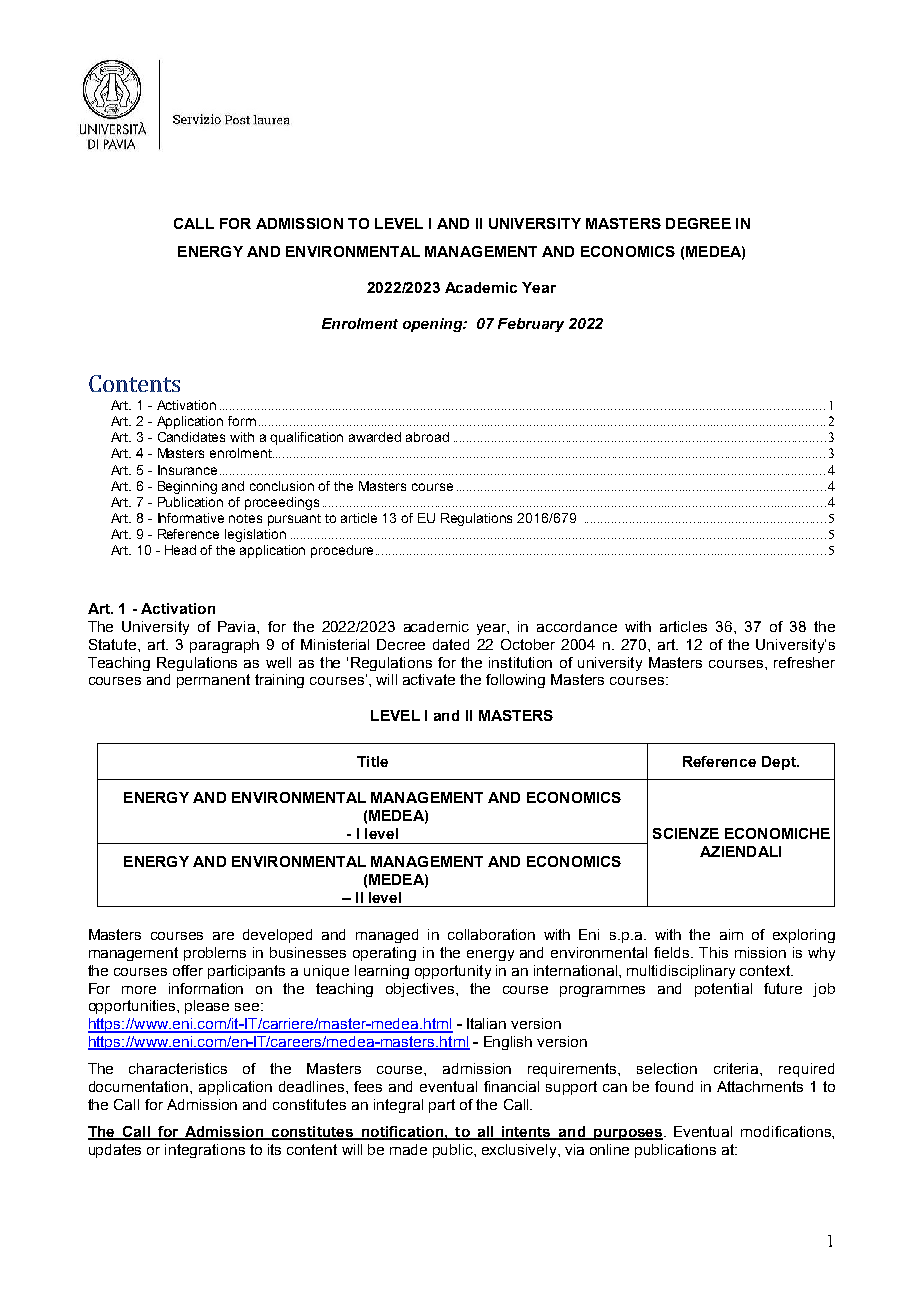  What do you see at coordinates (531, 325) in the image?
I see `February` at bounding box center [531, 325].
